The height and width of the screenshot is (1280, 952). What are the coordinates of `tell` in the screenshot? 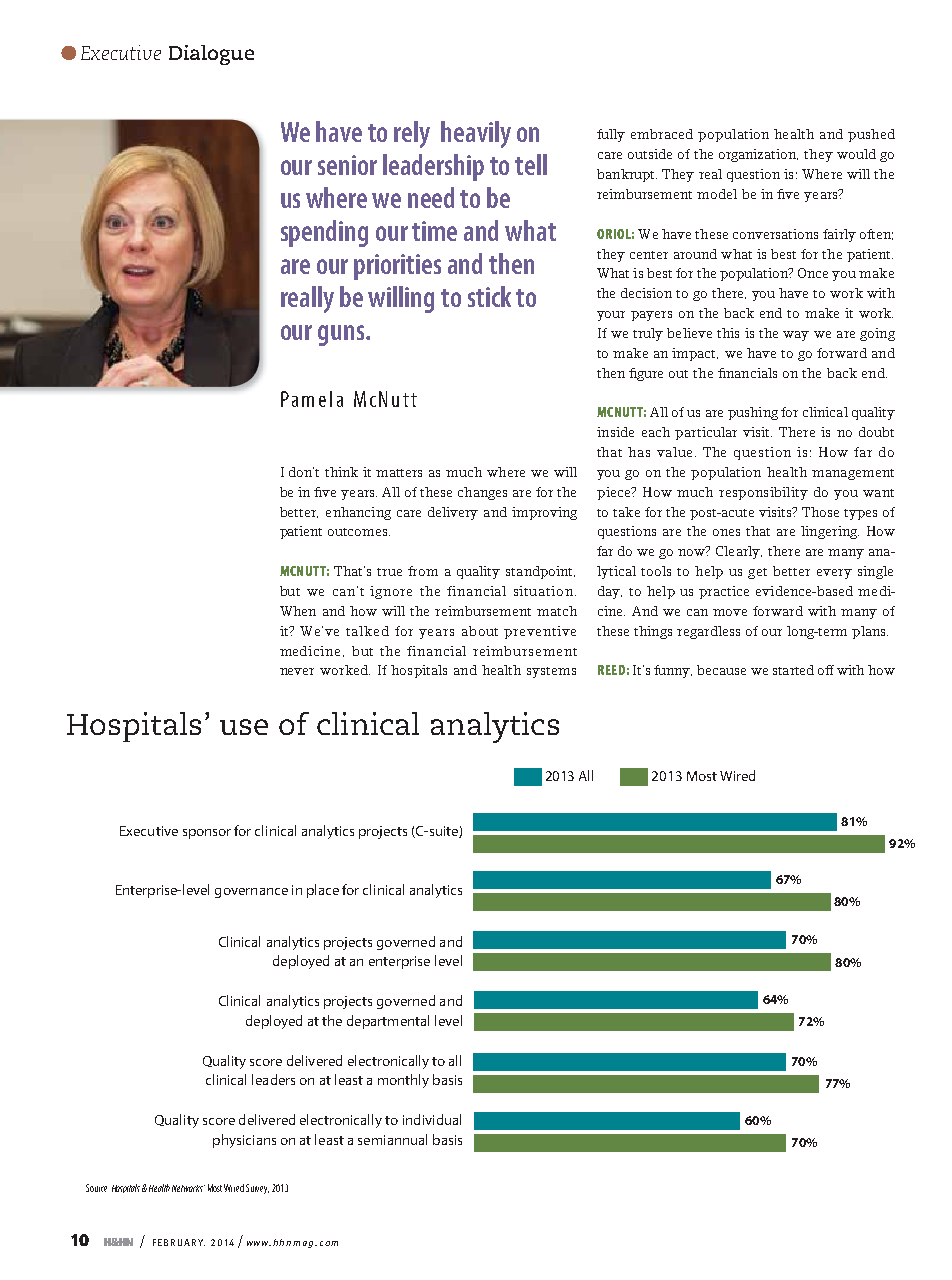 It's located at (531, 164).
